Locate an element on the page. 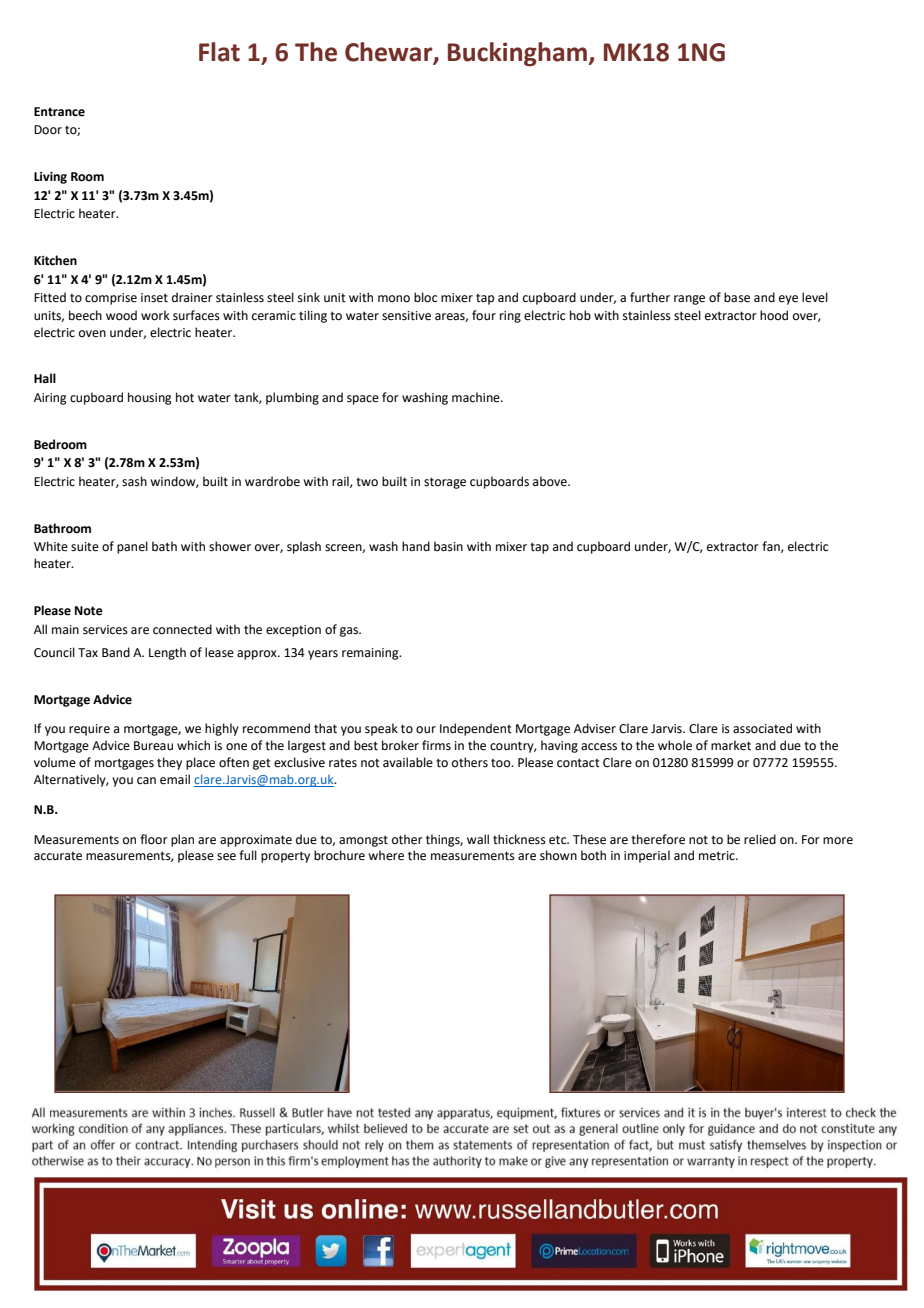 The image size is (924, 1308). base is located at coordinates (737, 297).
